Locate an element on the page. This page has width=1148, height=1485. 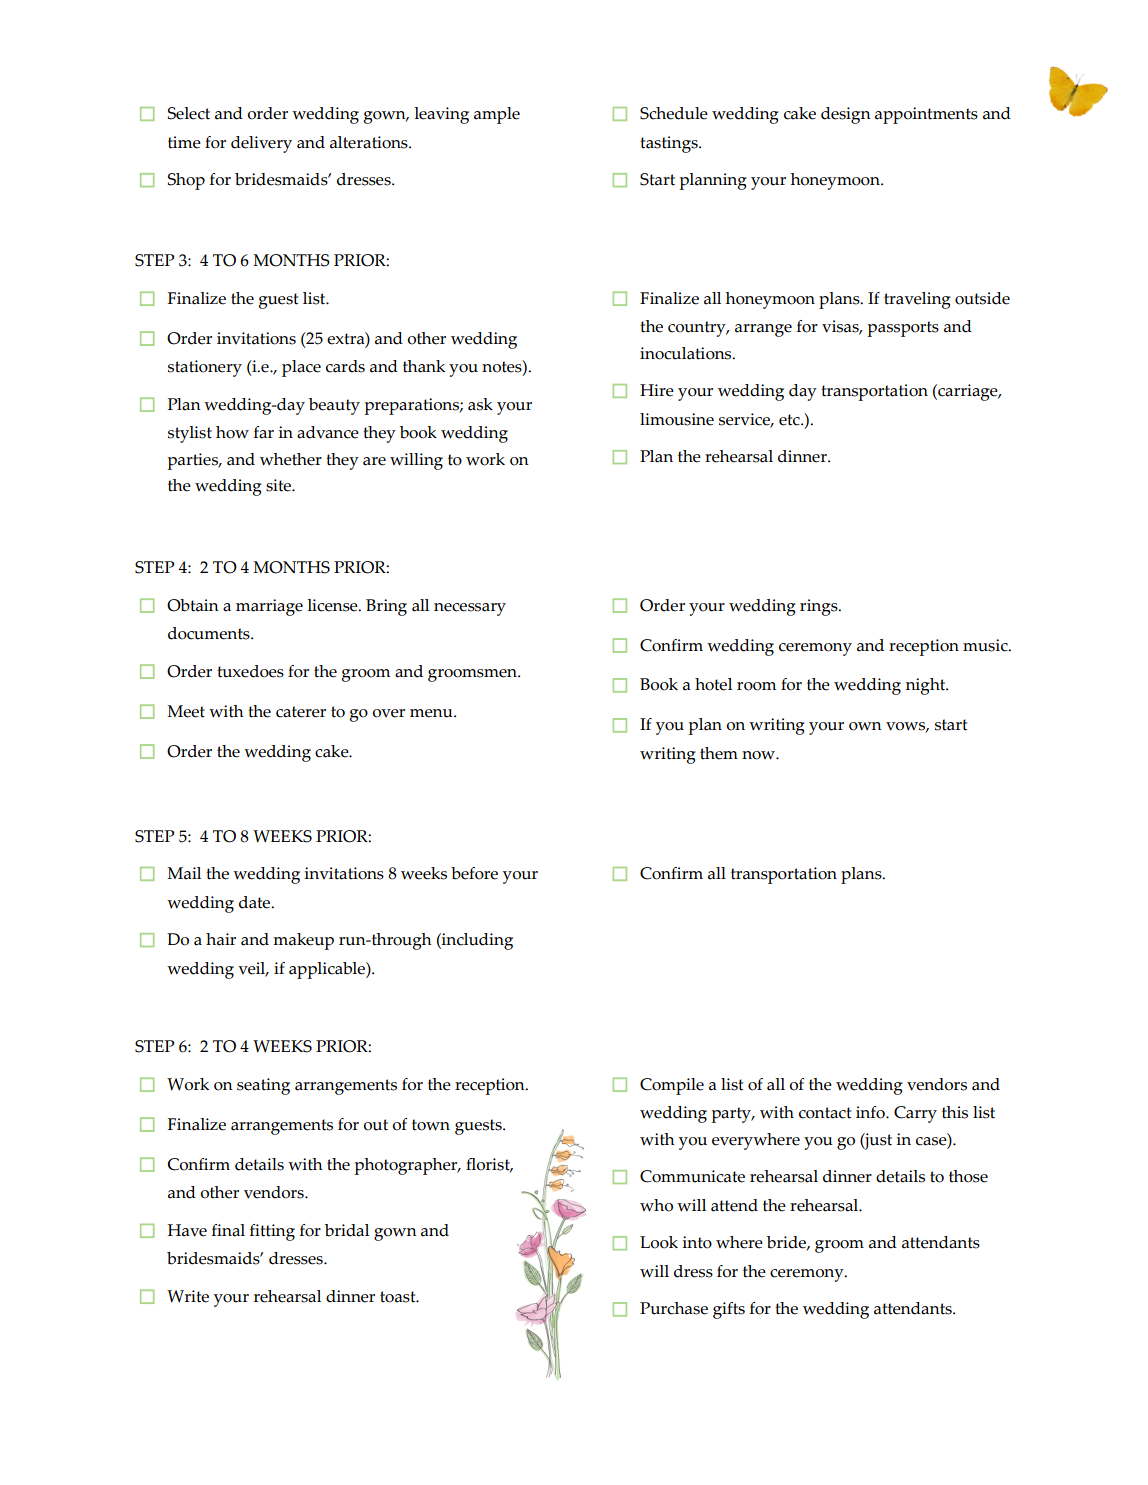
etc is located at coordinates (790, 420).
